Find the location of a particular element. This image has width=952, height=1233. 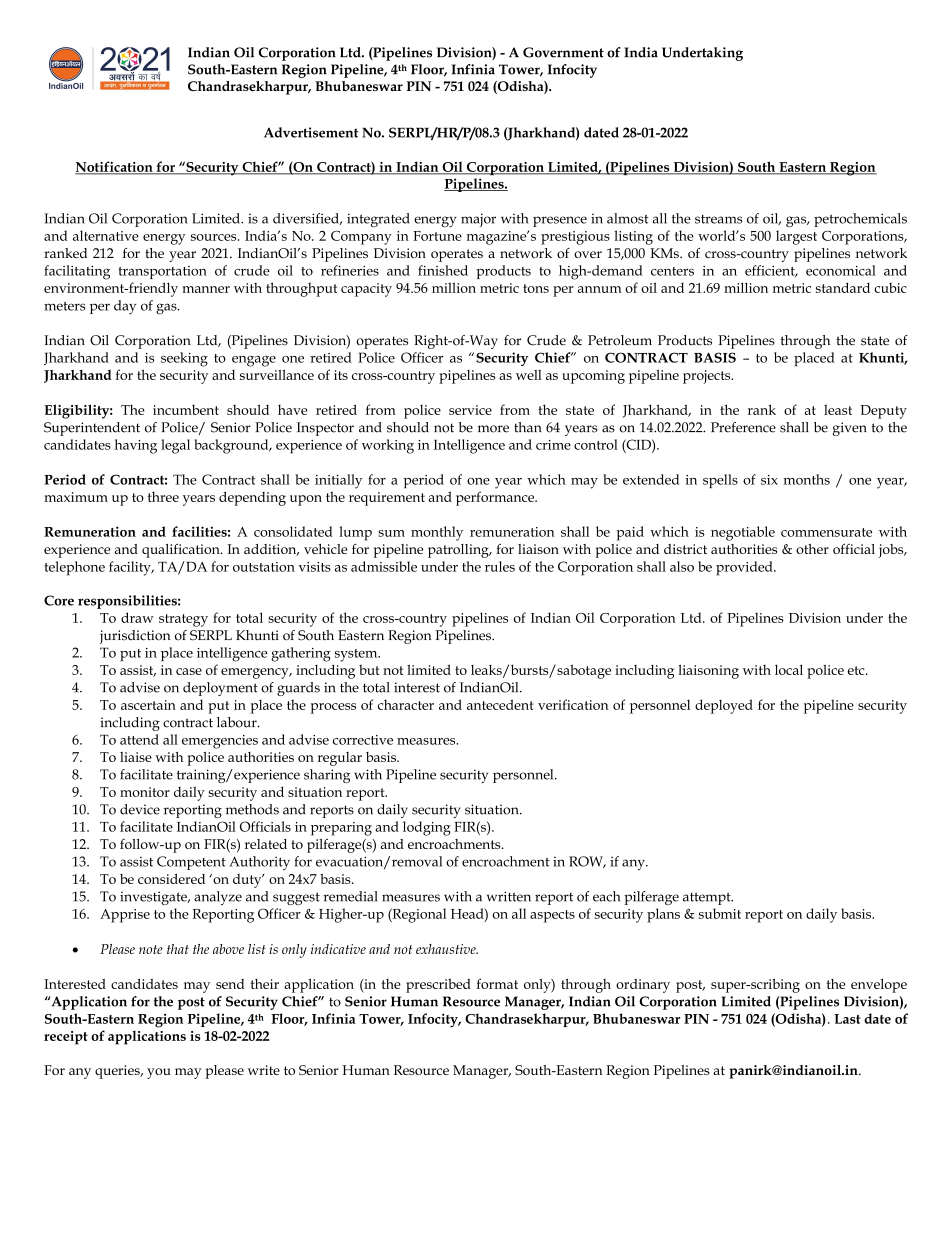

attempt is located at coordinates (708, 898).
